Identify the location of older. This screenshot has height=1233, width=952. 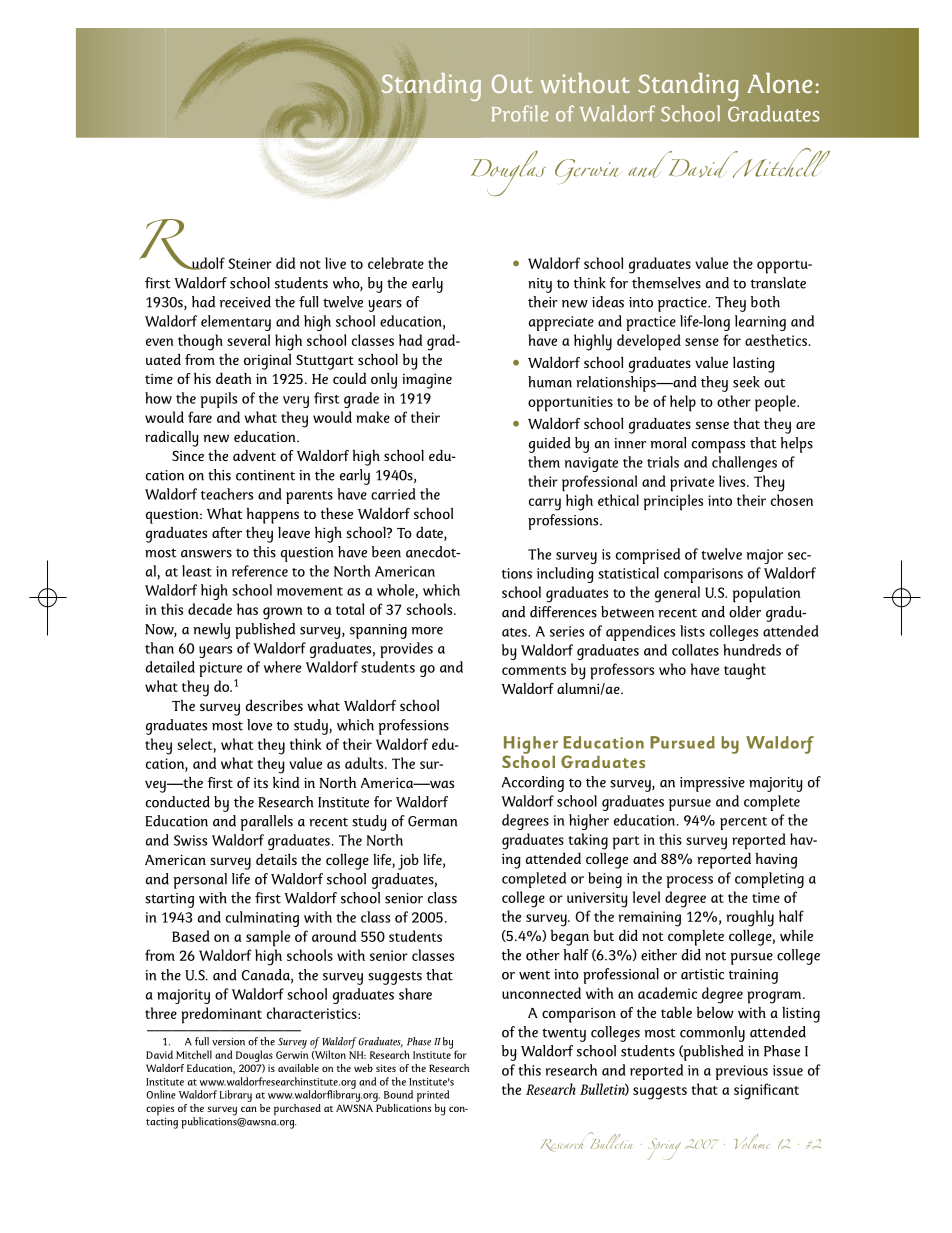
(745, 612).
